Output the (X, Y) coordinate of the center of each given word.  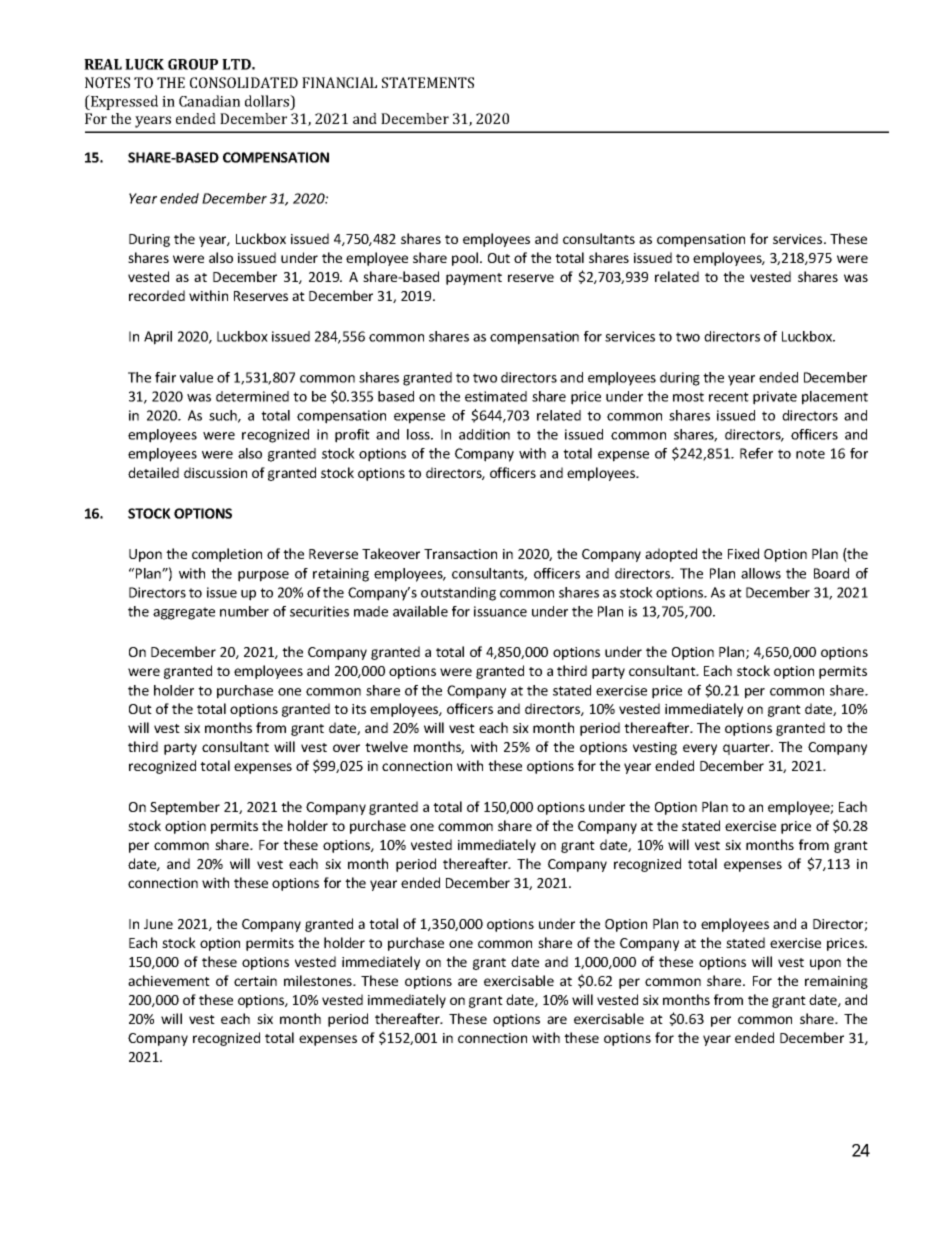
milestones (319, 980)
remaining (836, 982)
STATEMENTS (428, 82)
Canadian (209, 101)
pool (465, 259)
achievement (169, 980)
